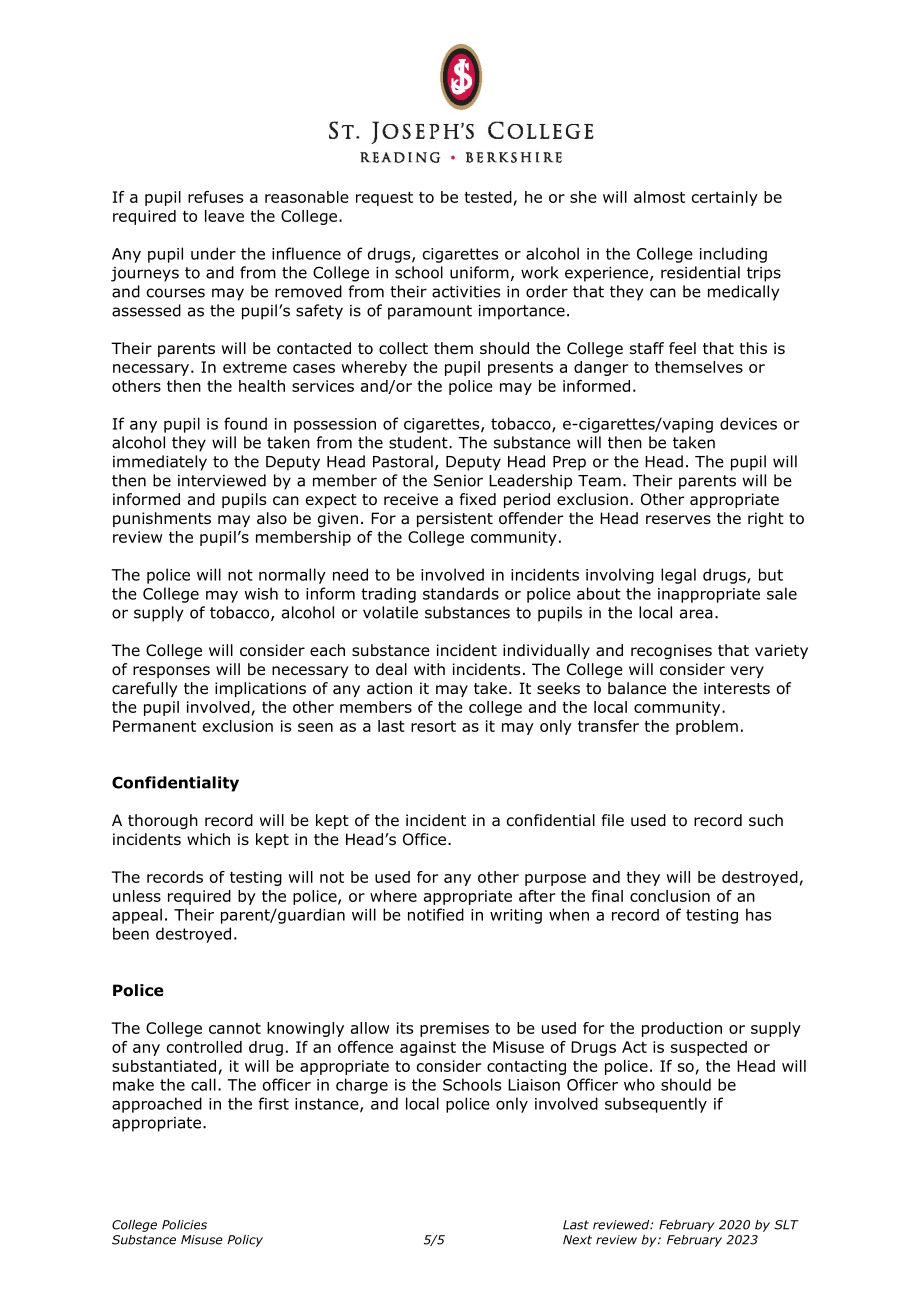  Describe the element at coordinates (184, 1225) in the document. I see `Policies` at that location.
